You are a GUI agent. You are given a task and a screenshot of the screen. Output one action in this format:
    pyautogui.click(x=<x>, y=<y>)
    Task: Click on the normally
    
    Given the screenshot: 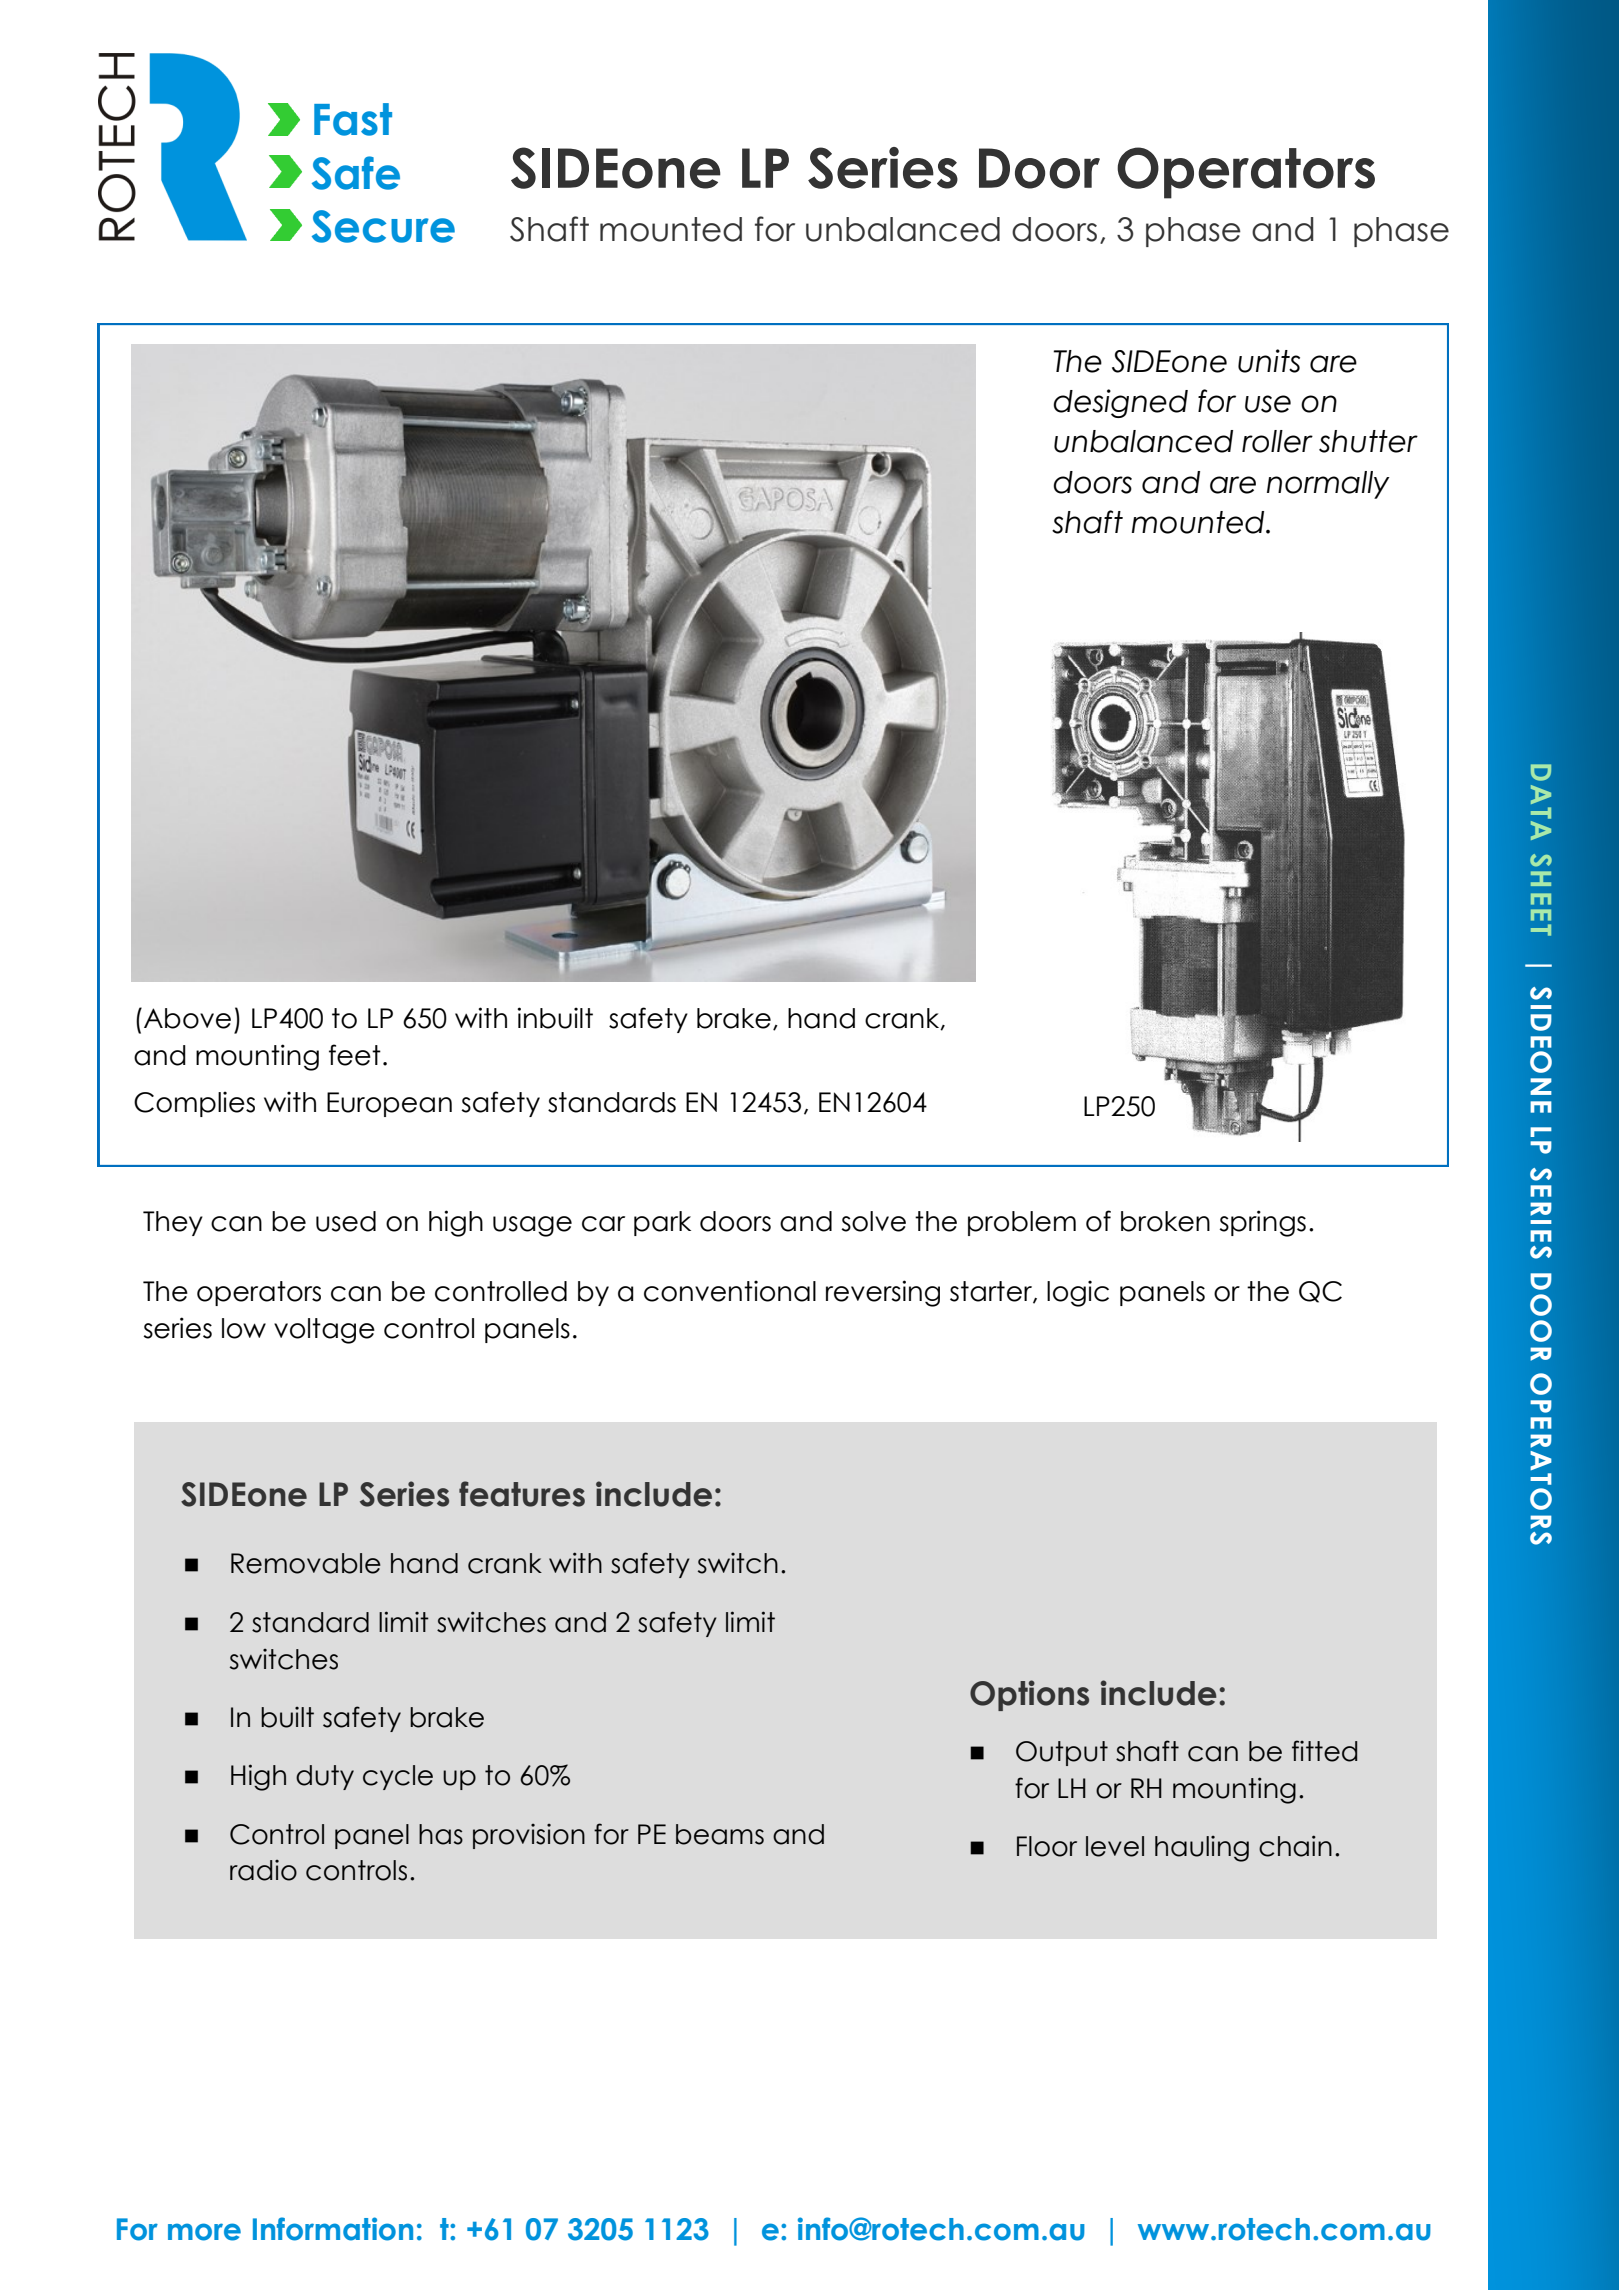 What is the action you would take?
    pyautogui.click(x=1328, y=485)
